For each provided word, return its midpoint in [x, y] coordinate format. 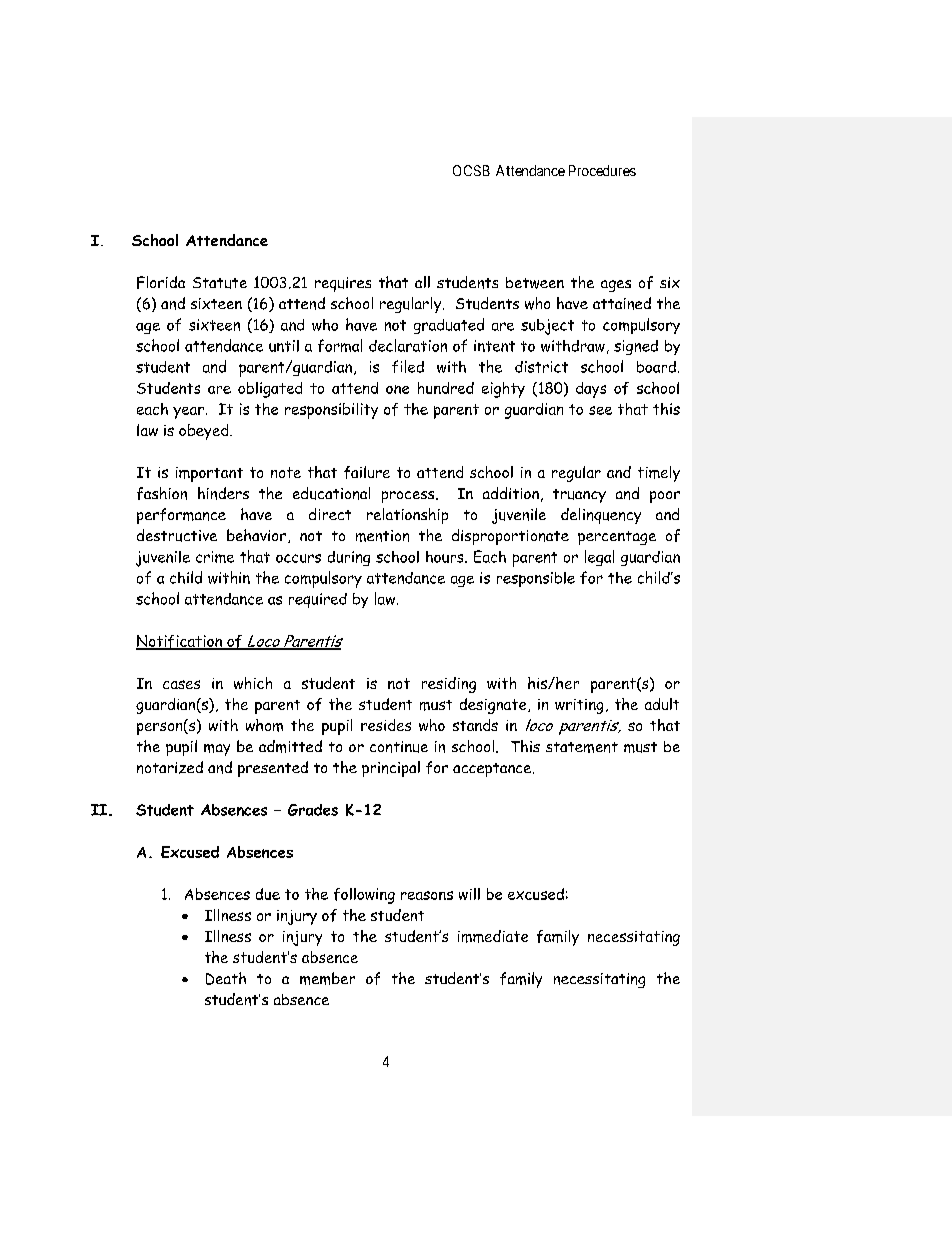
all [422, 282]
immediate [493, 936]
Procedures [602, 170]
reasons [427, 895]
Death [226, 978]
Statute [220, 283]
